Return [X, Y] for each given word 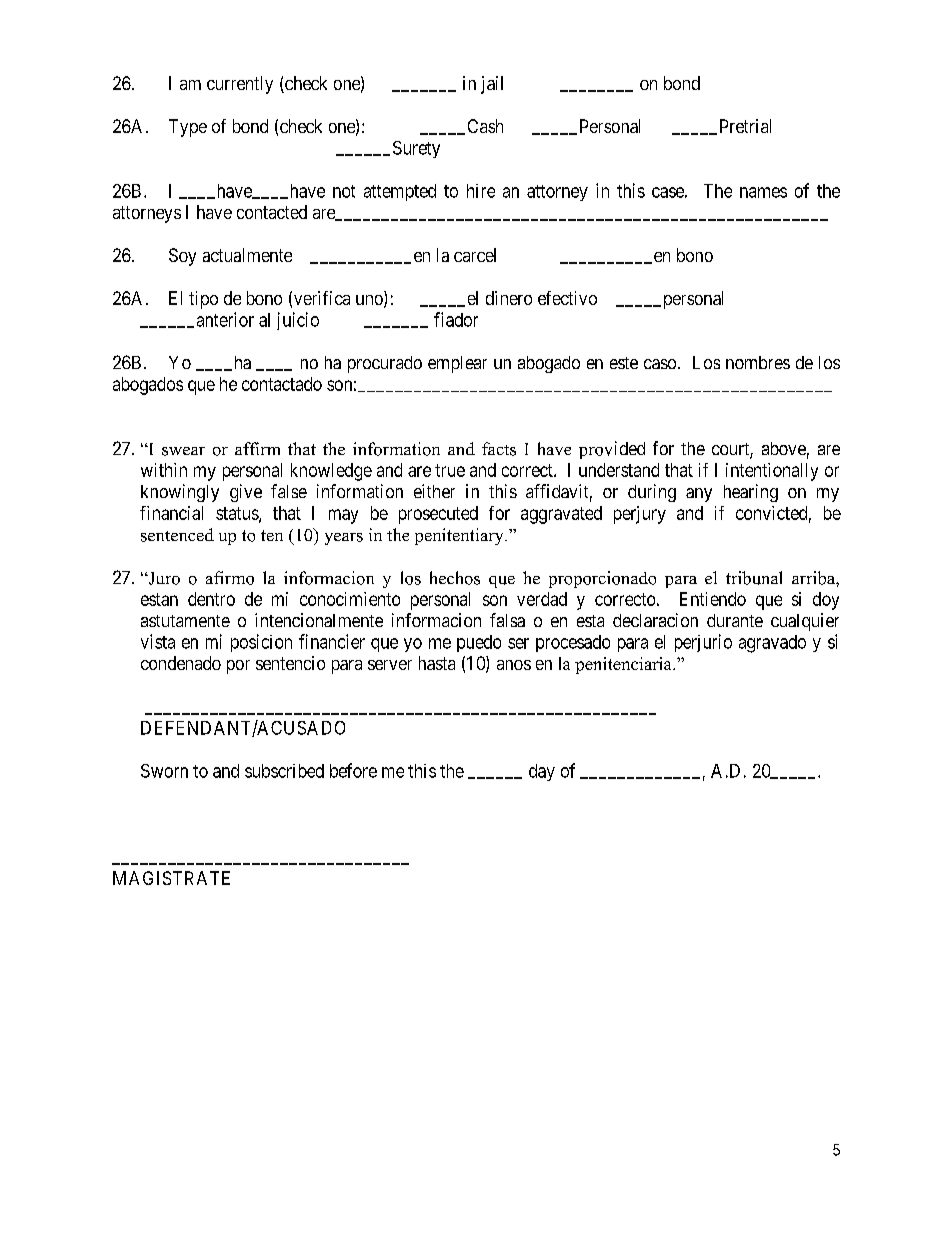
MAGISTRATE [171, 878]
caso [660, 364]
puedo [479, 643]
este [624, 363]
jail [492, 85]
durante [735, 620]
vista [158, 641]
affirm [257, 448]
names [763, 192]
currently [240, 85]
